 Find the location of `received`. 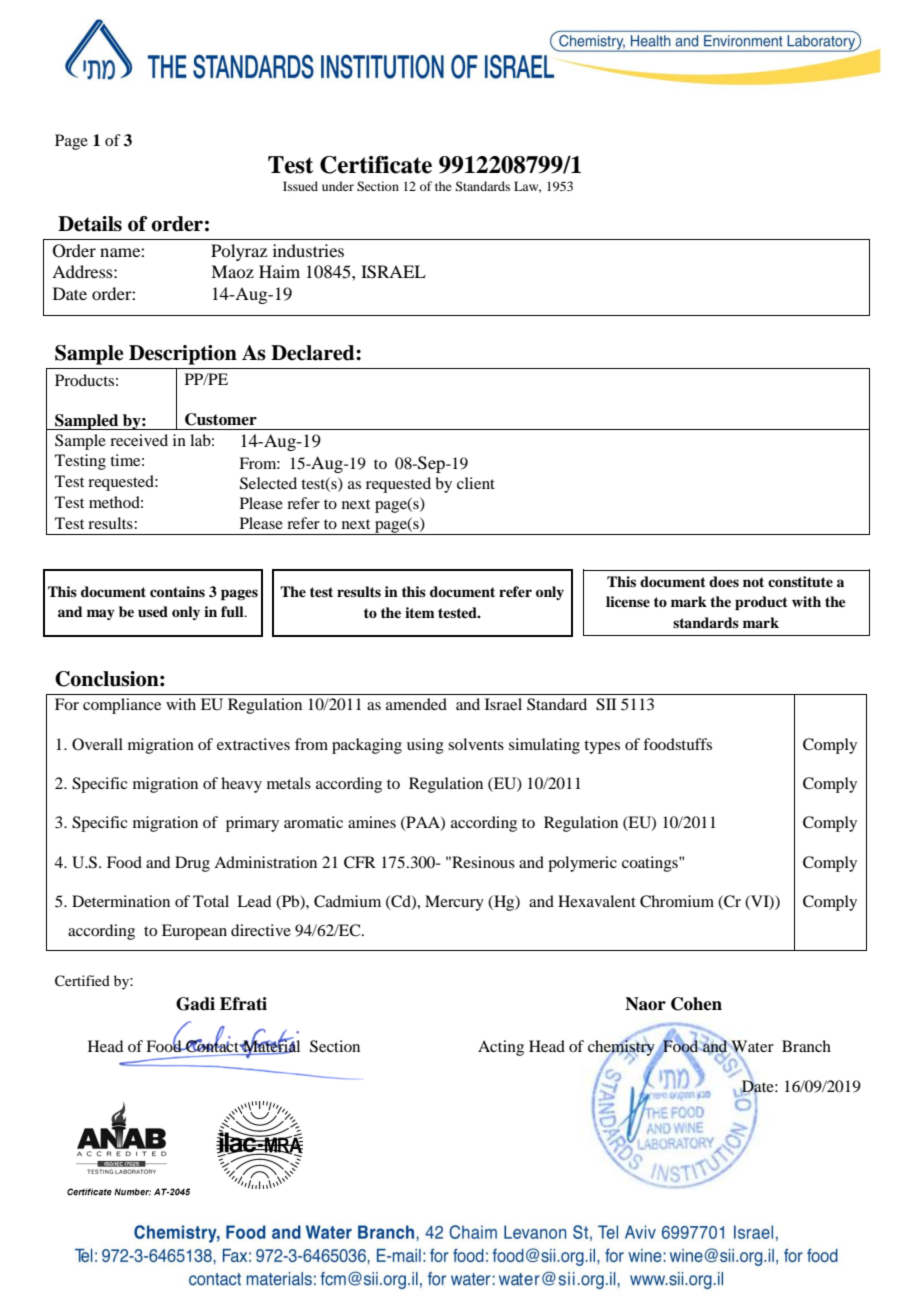

received is located at coordinates (139, 440).
